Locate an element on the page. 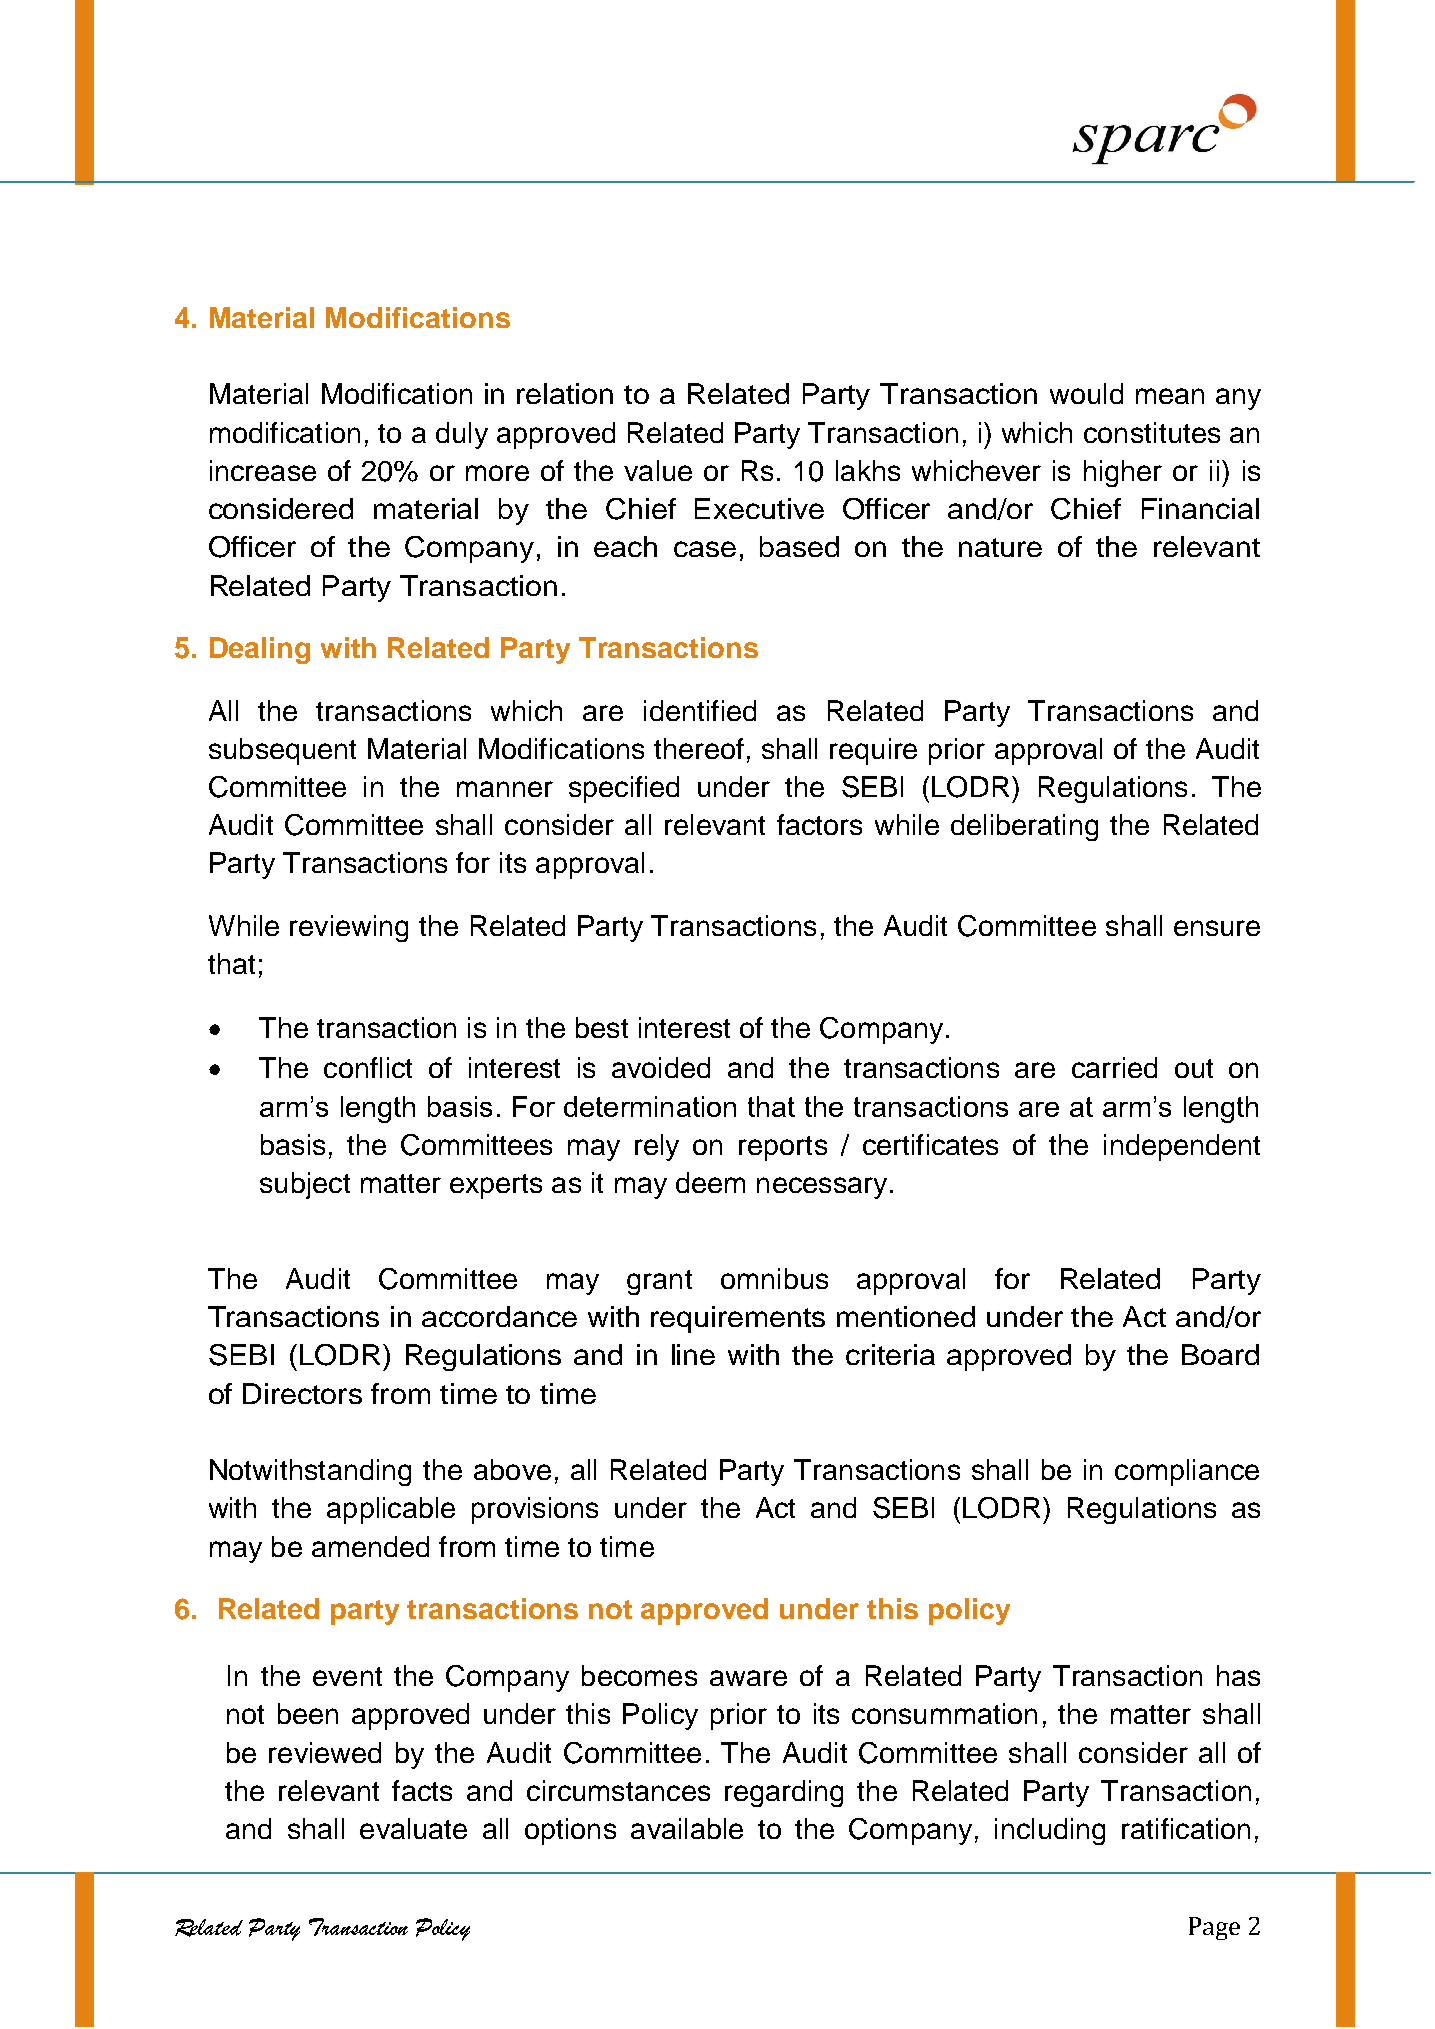 The image size is (1435, 2029). amended is located at coordinates (370, 1546).
